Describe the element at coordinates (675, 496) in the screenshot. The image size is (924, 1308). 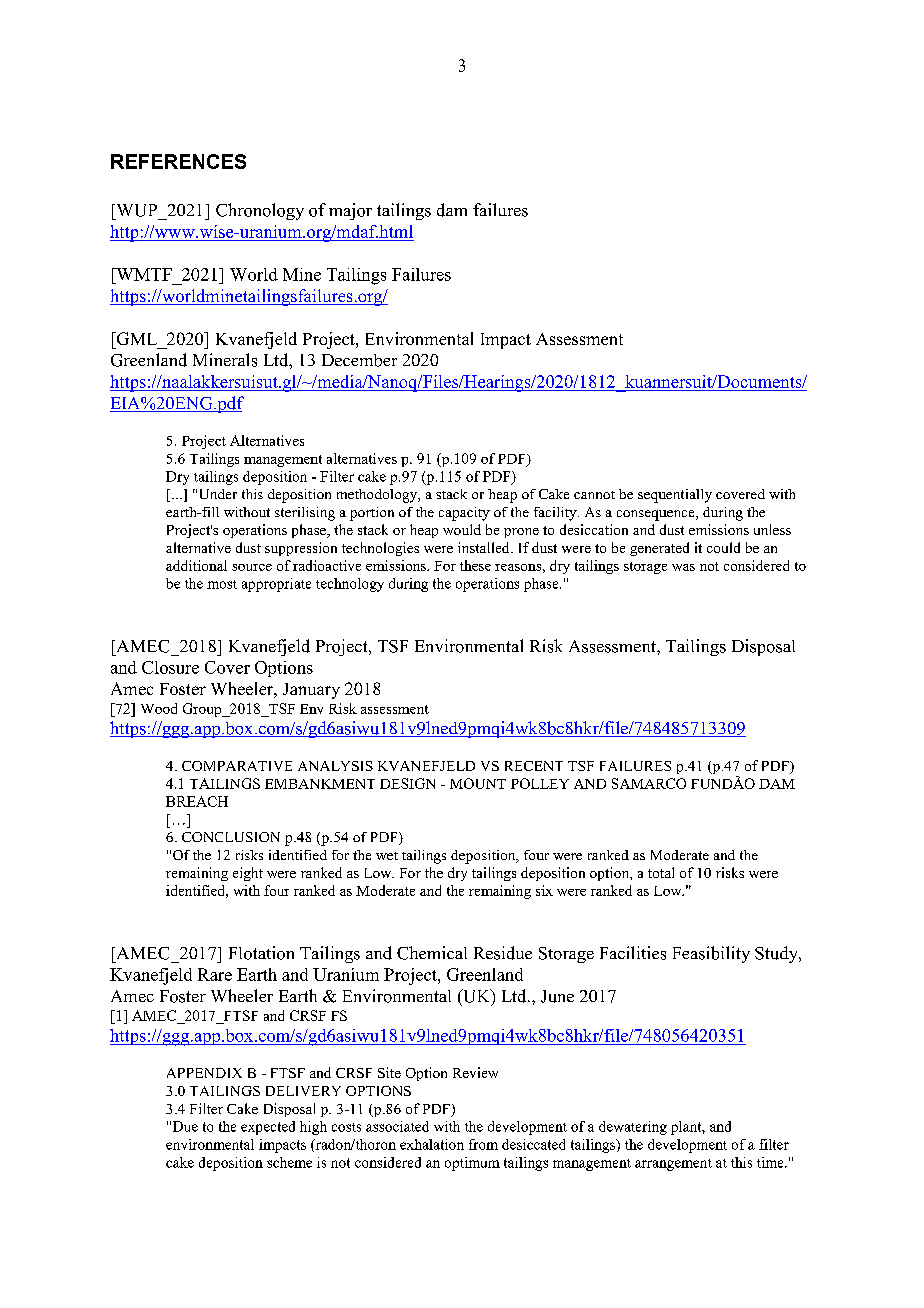
I see `sequentially` at that location.
